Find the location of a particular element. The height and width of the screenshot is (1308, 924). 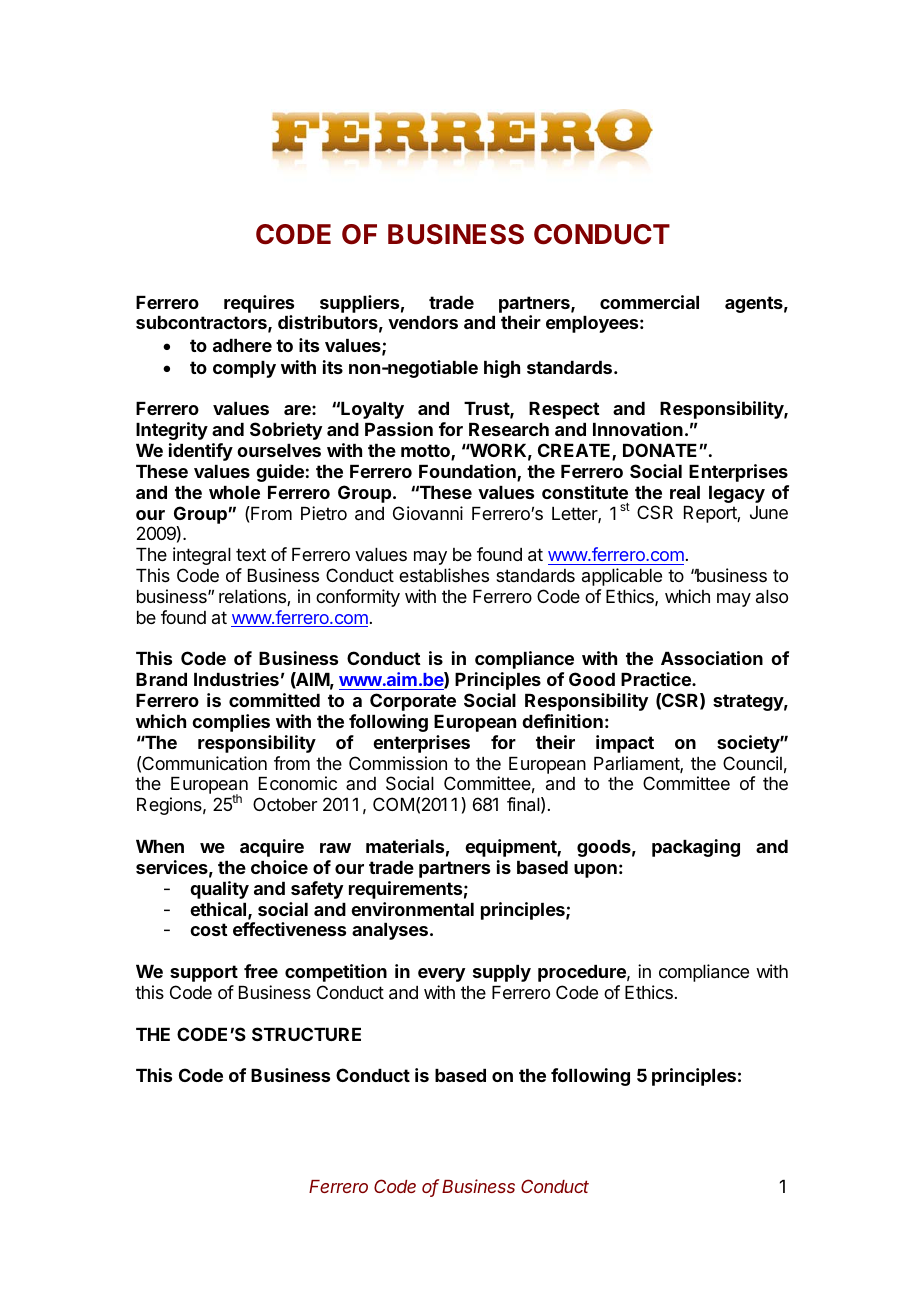

Association is located at coordinates (712, 658).
